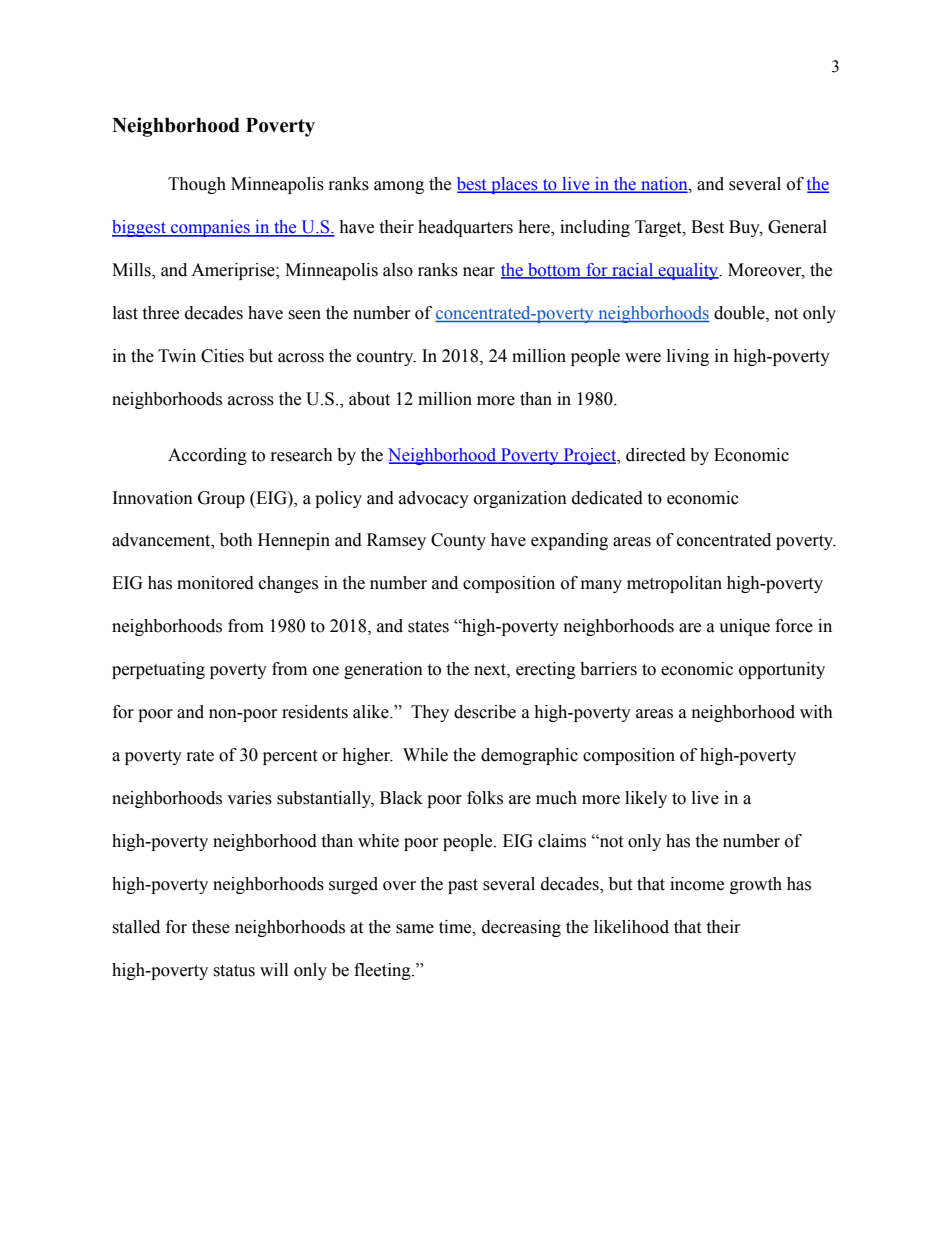 The width and height of the screenshot is (952, 1233). What do you see at coordinates (485, 712) in the screenshot?
I see `describe` at bounding box center [485, 712].
